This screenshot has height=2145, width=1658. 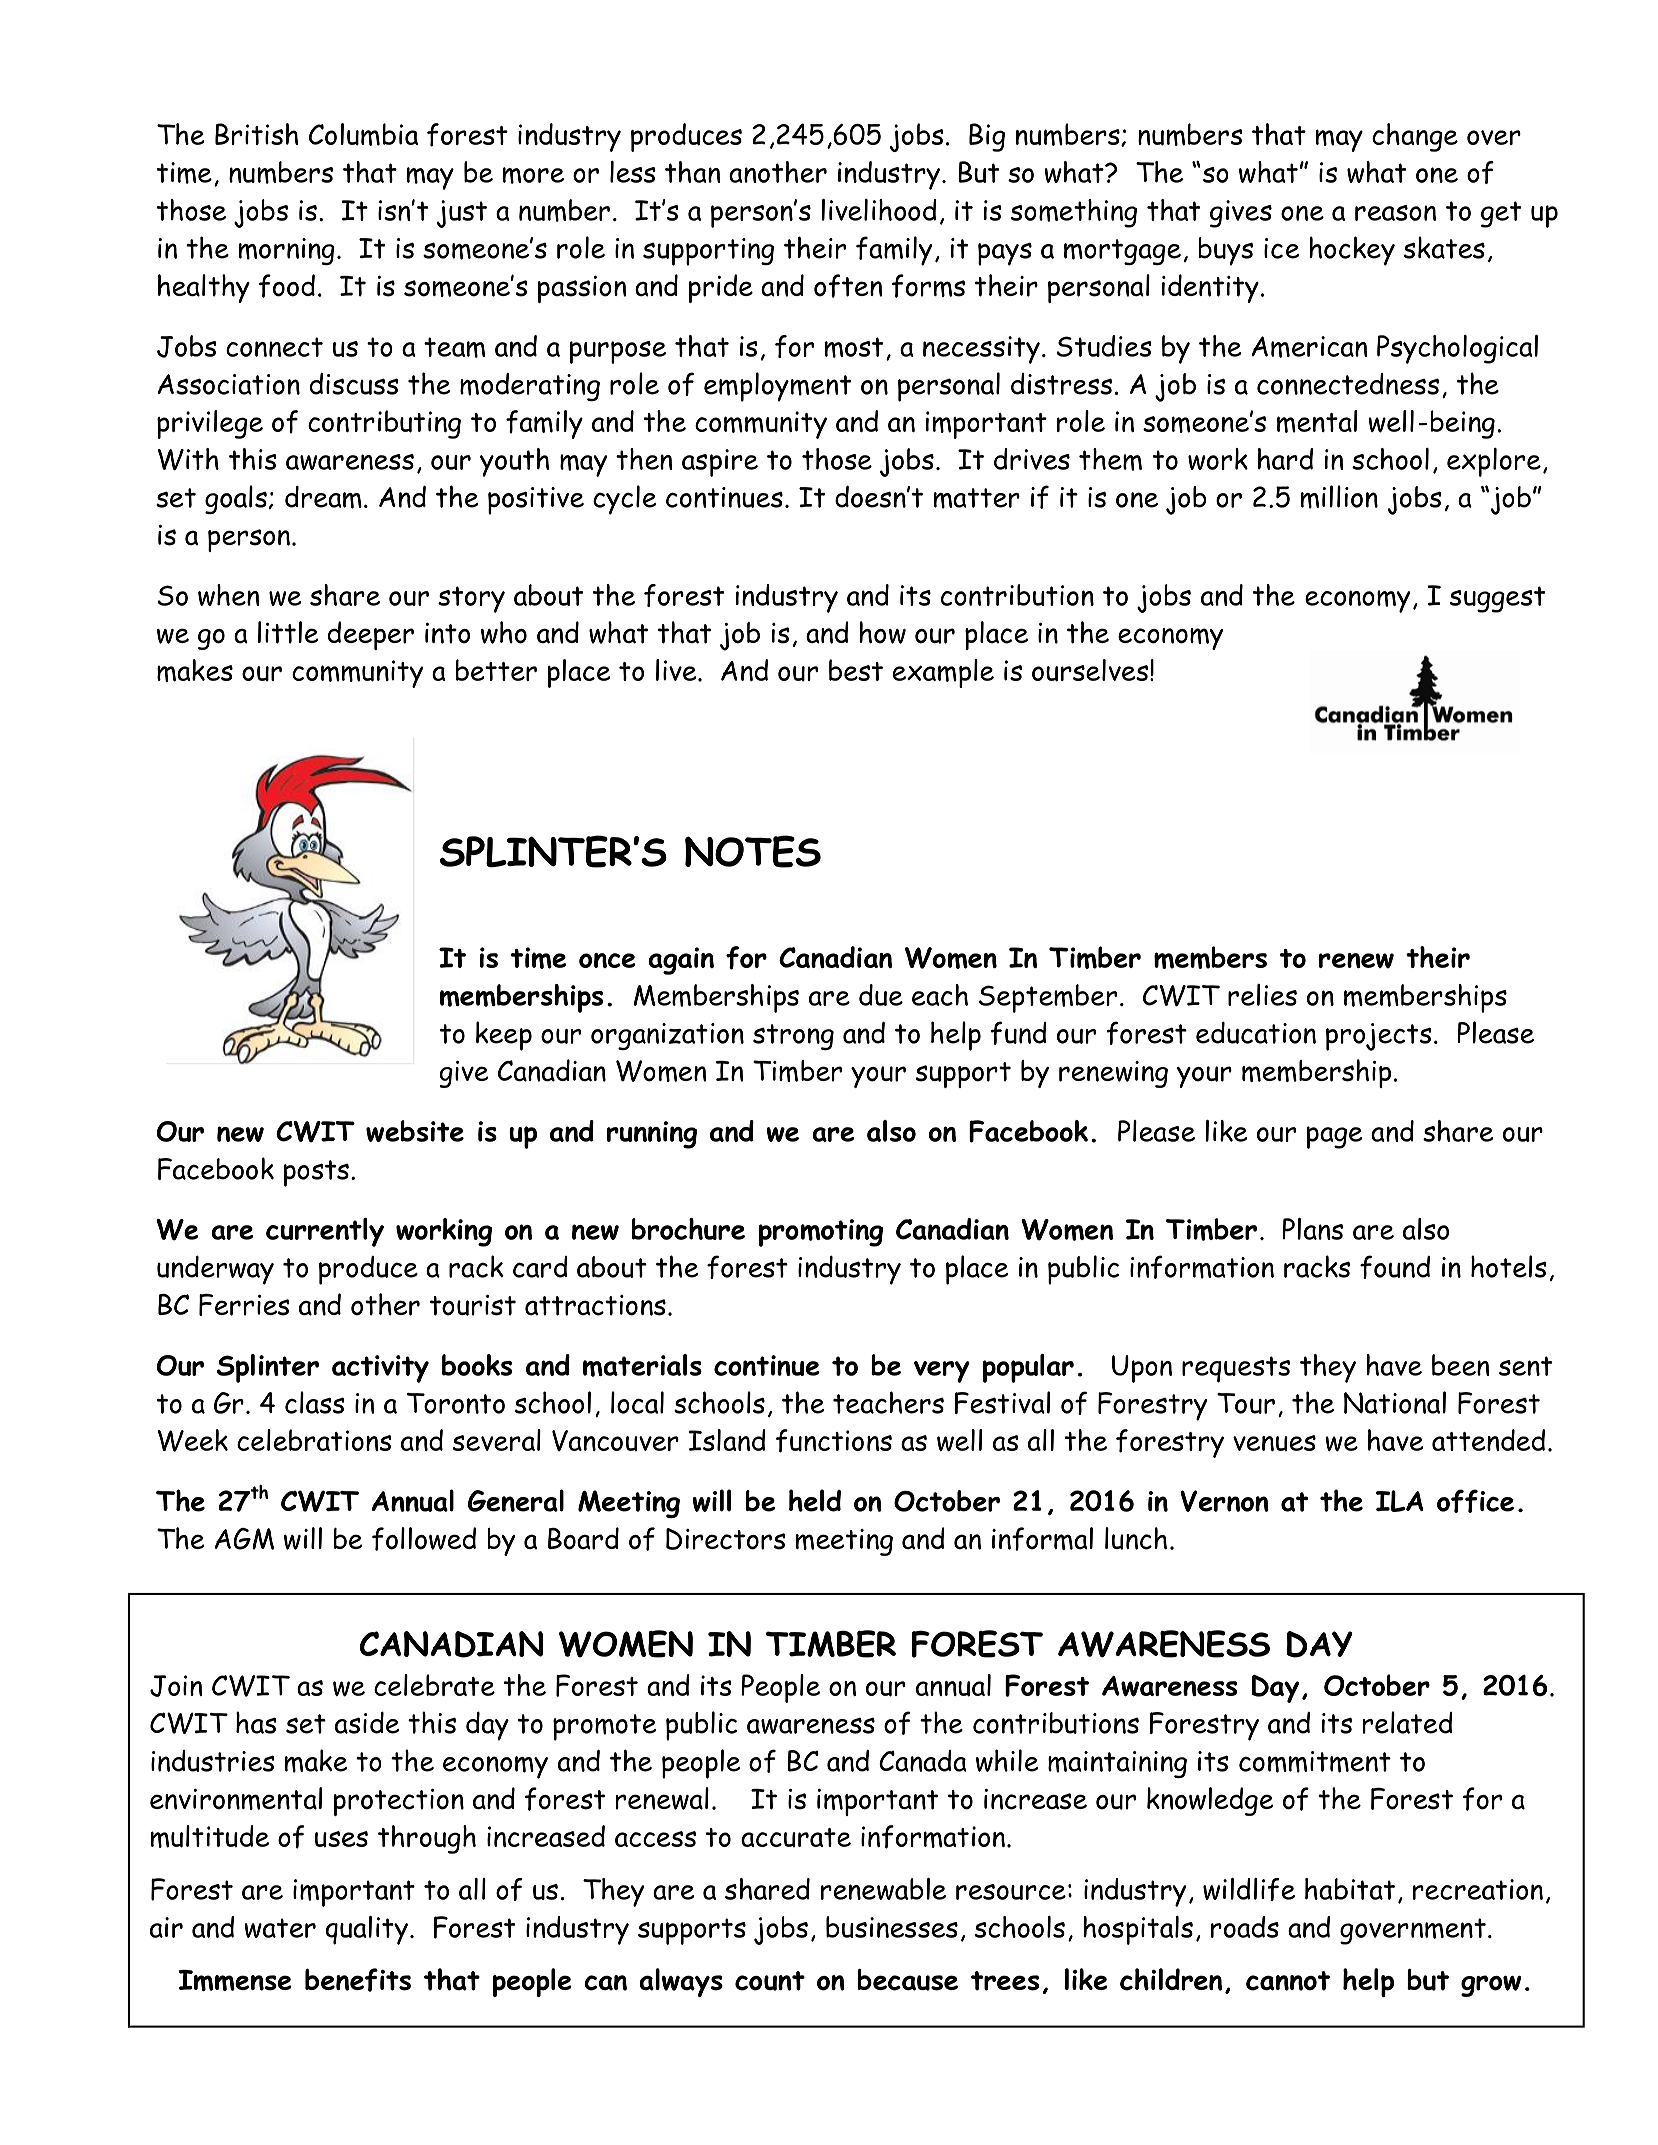 I want to click on held, so click(x=815, y=1500).
